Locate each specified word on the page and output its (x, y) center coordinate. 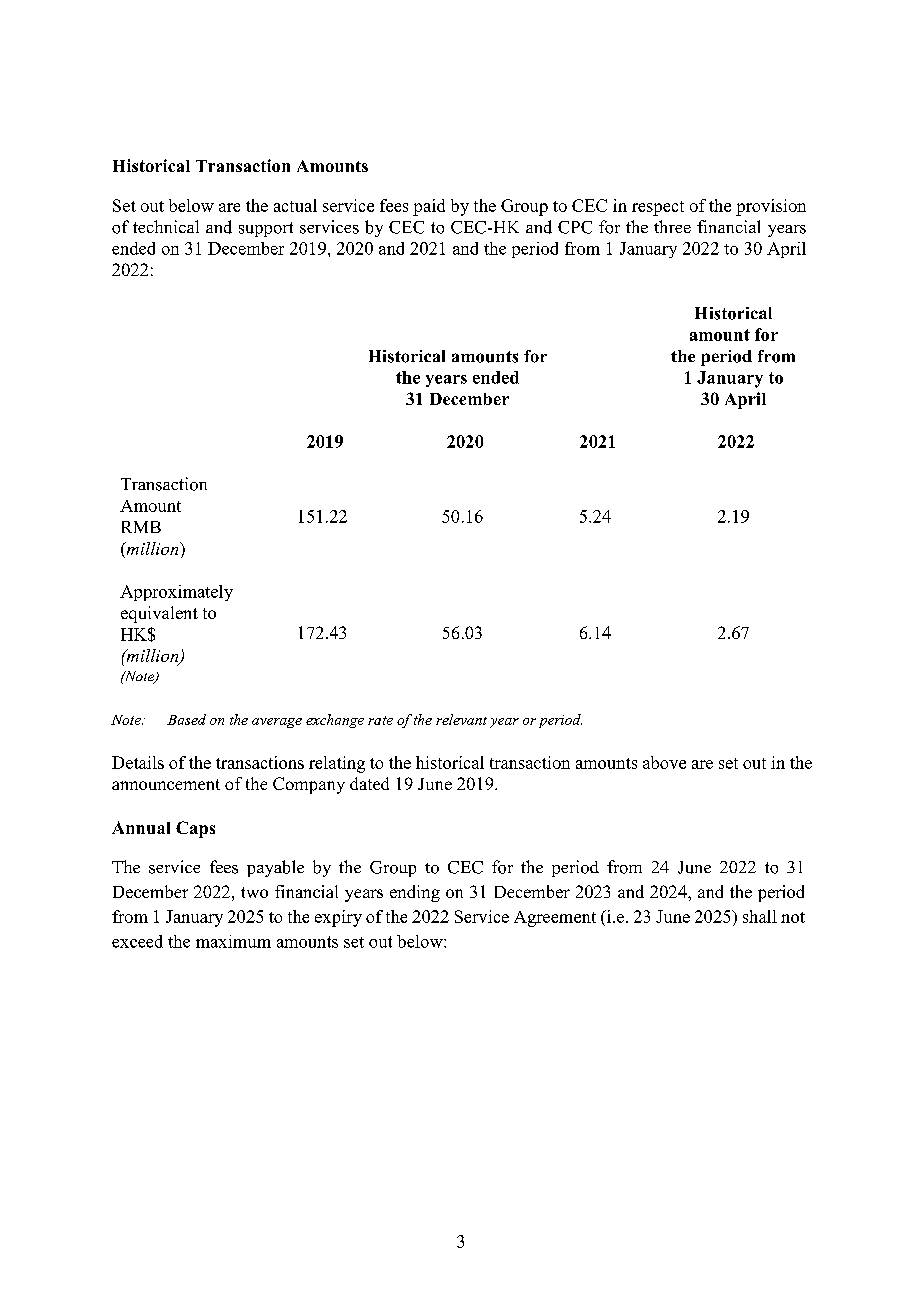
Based (186, 719)
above (664, 762)
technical (166, 226)
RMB (141, 527)
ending (415, 893)
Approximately (176, 593)
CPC (575, 227)
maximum (233, 941)
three (672, 226)
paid (429, 207)
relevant (461, 719)
